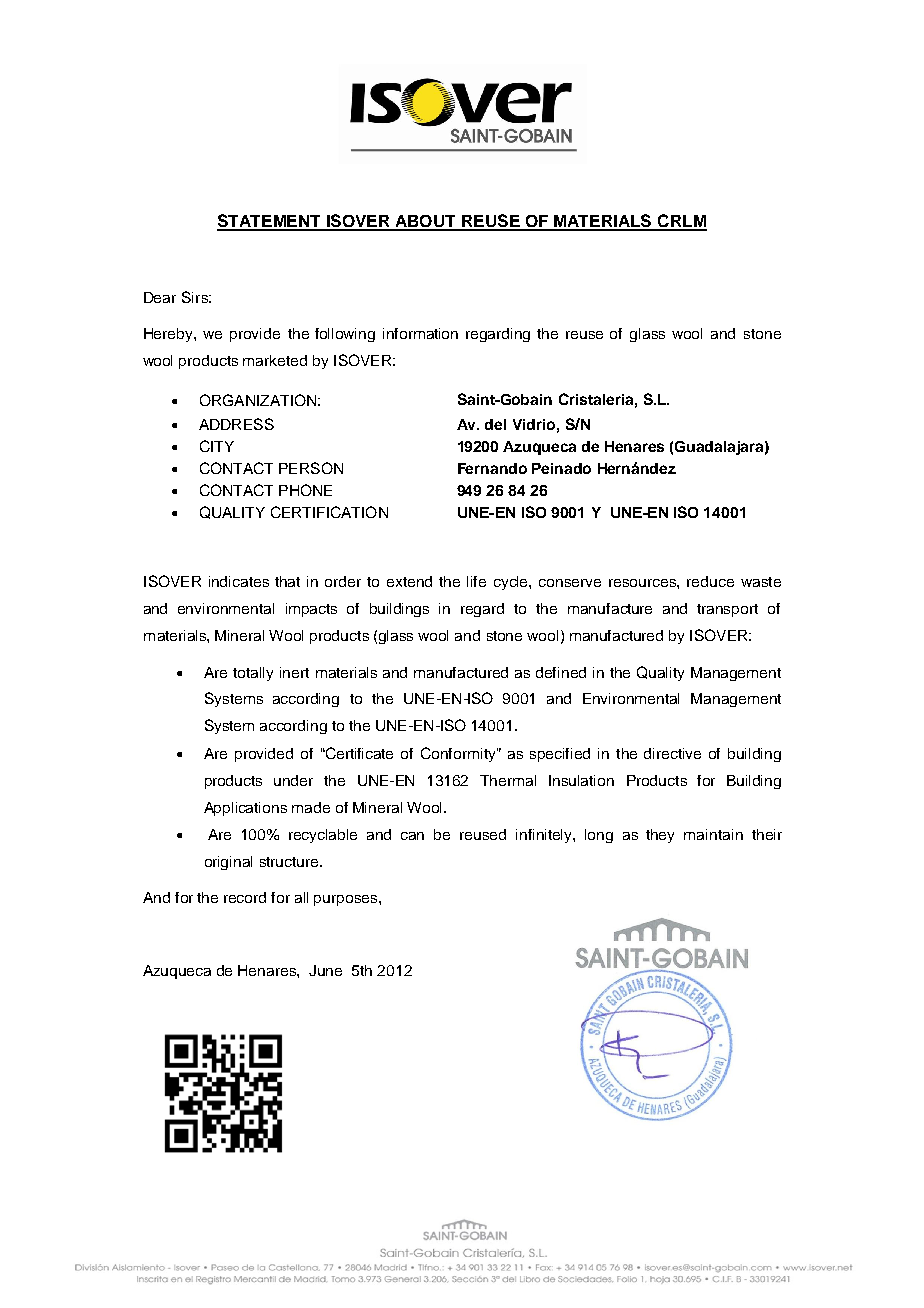  Describe the element at coordinates (236, 424) in the screenshot. I see `ADDRESS` at that location.
